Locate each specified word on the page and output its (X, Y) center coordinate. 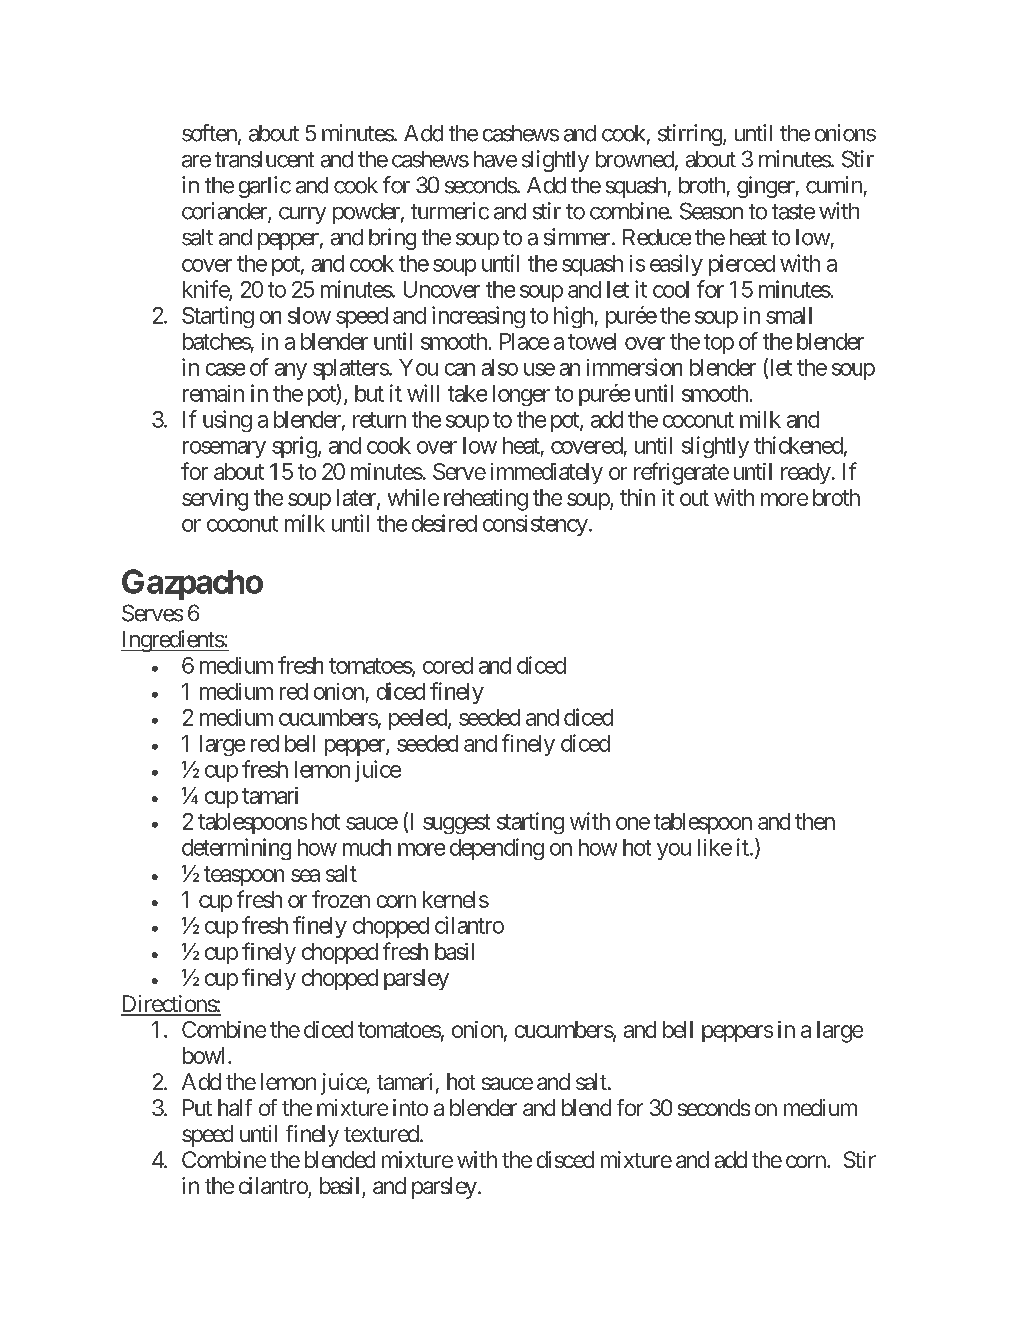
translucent (264, 159)
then (815, 821)
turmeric (450, 211)
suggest (456, 824)
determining (236, 849)
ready (806, 473)
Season (711, 211)
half (235, 1107)
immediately (547, 473)
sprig (294, 447)
